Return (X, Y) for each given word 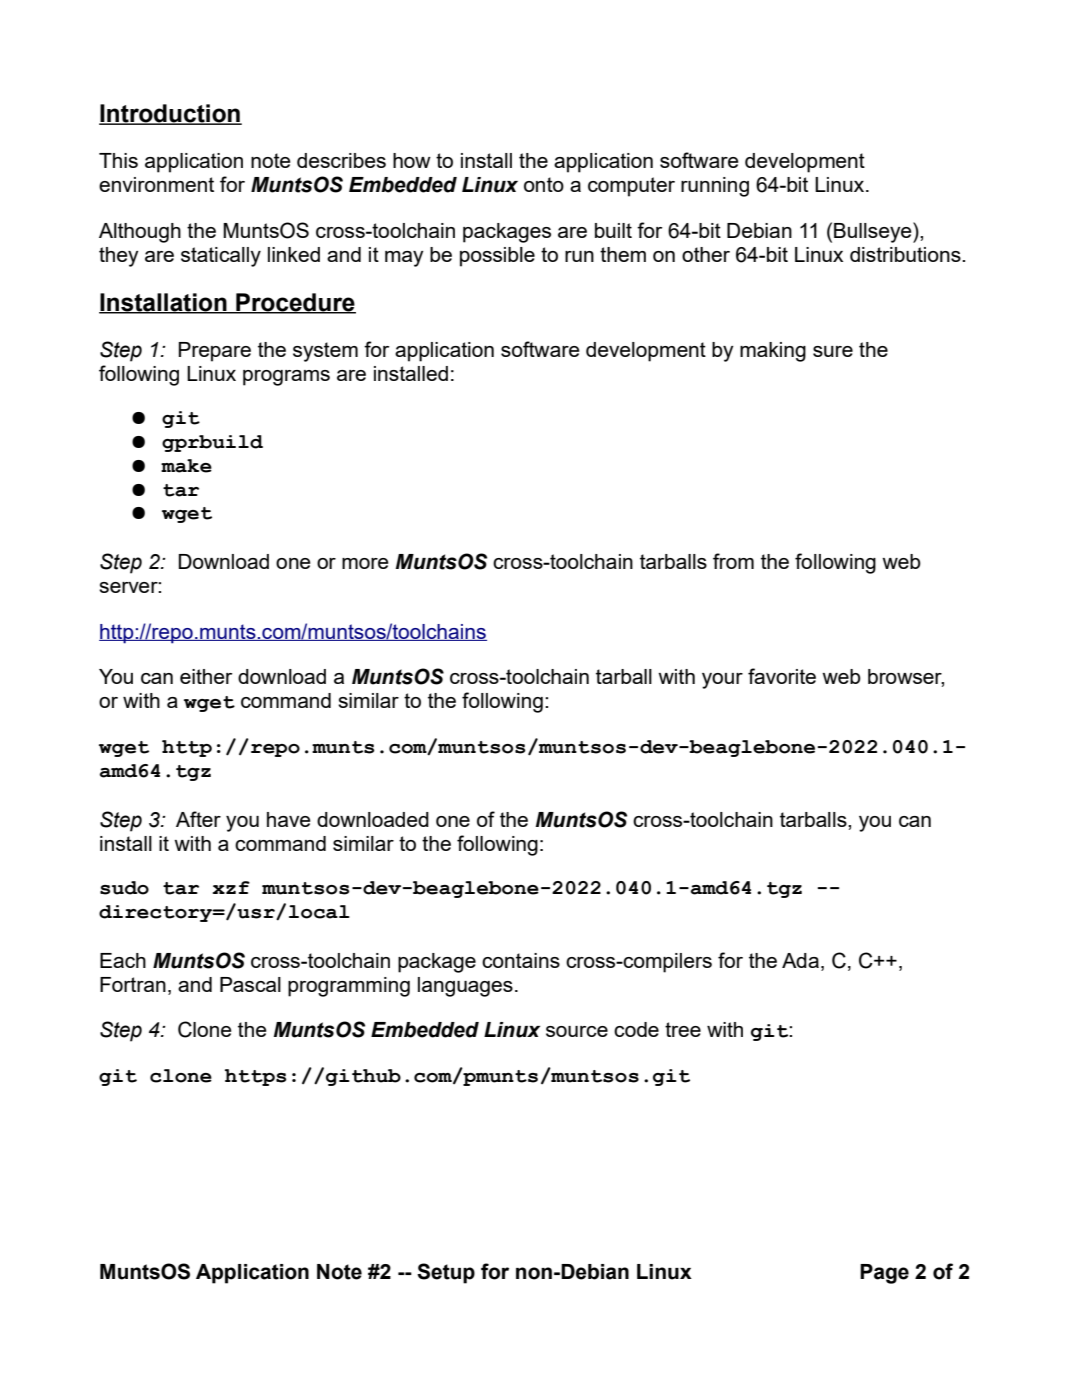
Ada (800, 960)
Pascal (250, 984)
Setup (446, 1273)
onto (544, 184)
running (715, 187)
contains (521, 960)
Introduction (170, 114)
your (722, 681)
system (325, 352)
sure (833, 351)
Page (884, 1274)
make (186, 466)
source (577, 1031)
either (206, 676)
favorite (782, 676)
